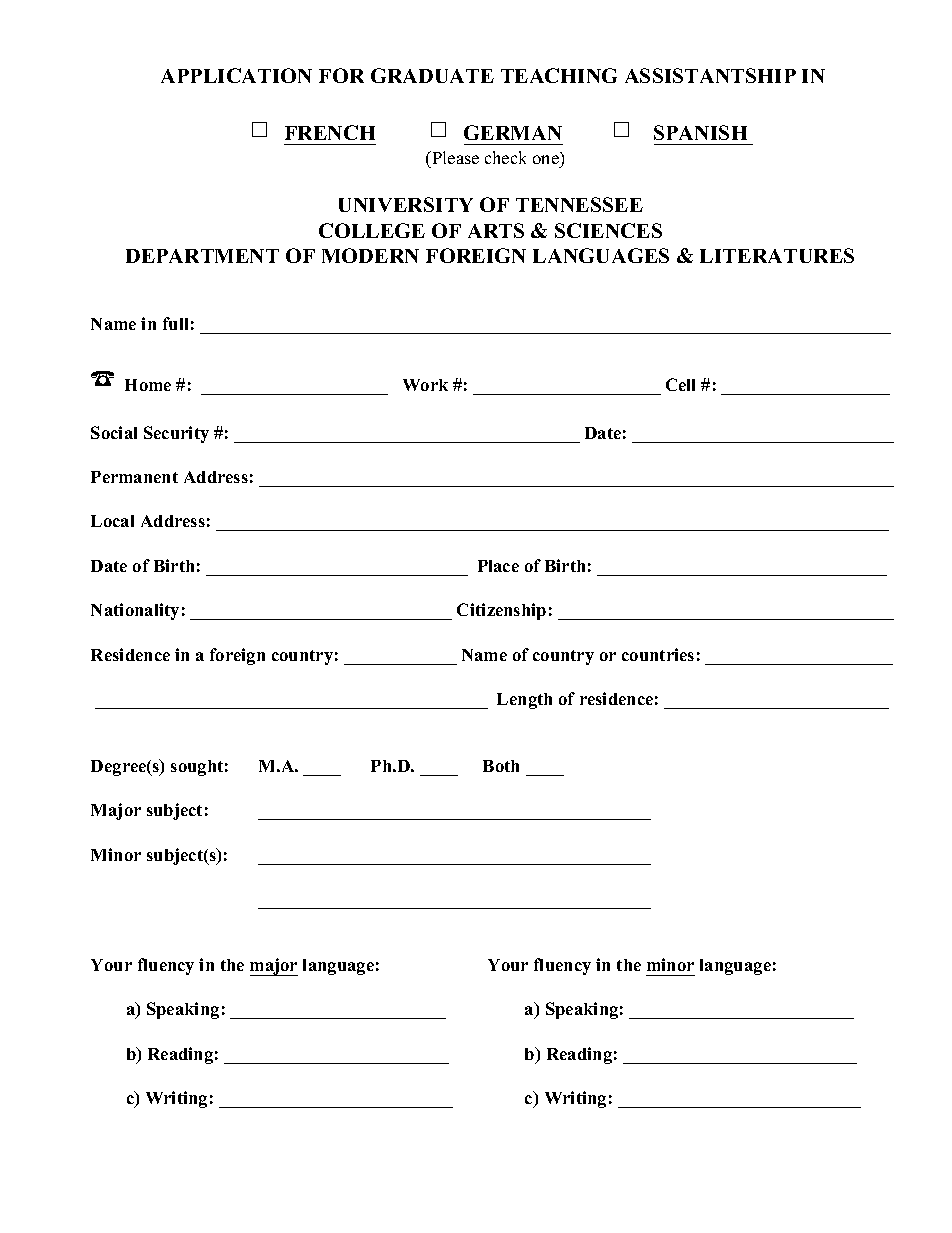 The width and height of the page is (952, 1233). Describe the element at coordinates (236, 75) in the page. I see `APPLICATION` at that location.
